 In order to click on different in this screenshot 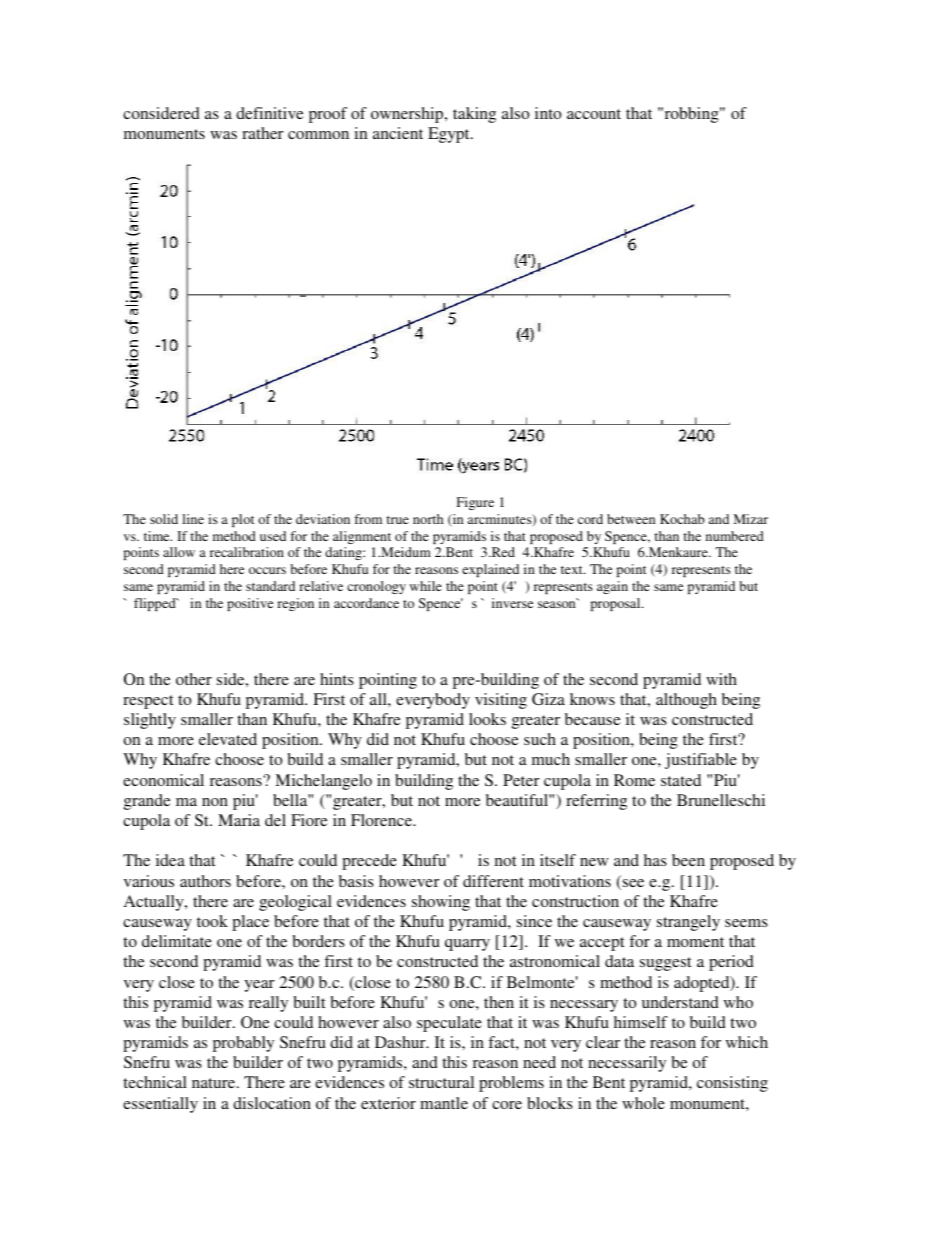, I will do `click(493, 881)`.
